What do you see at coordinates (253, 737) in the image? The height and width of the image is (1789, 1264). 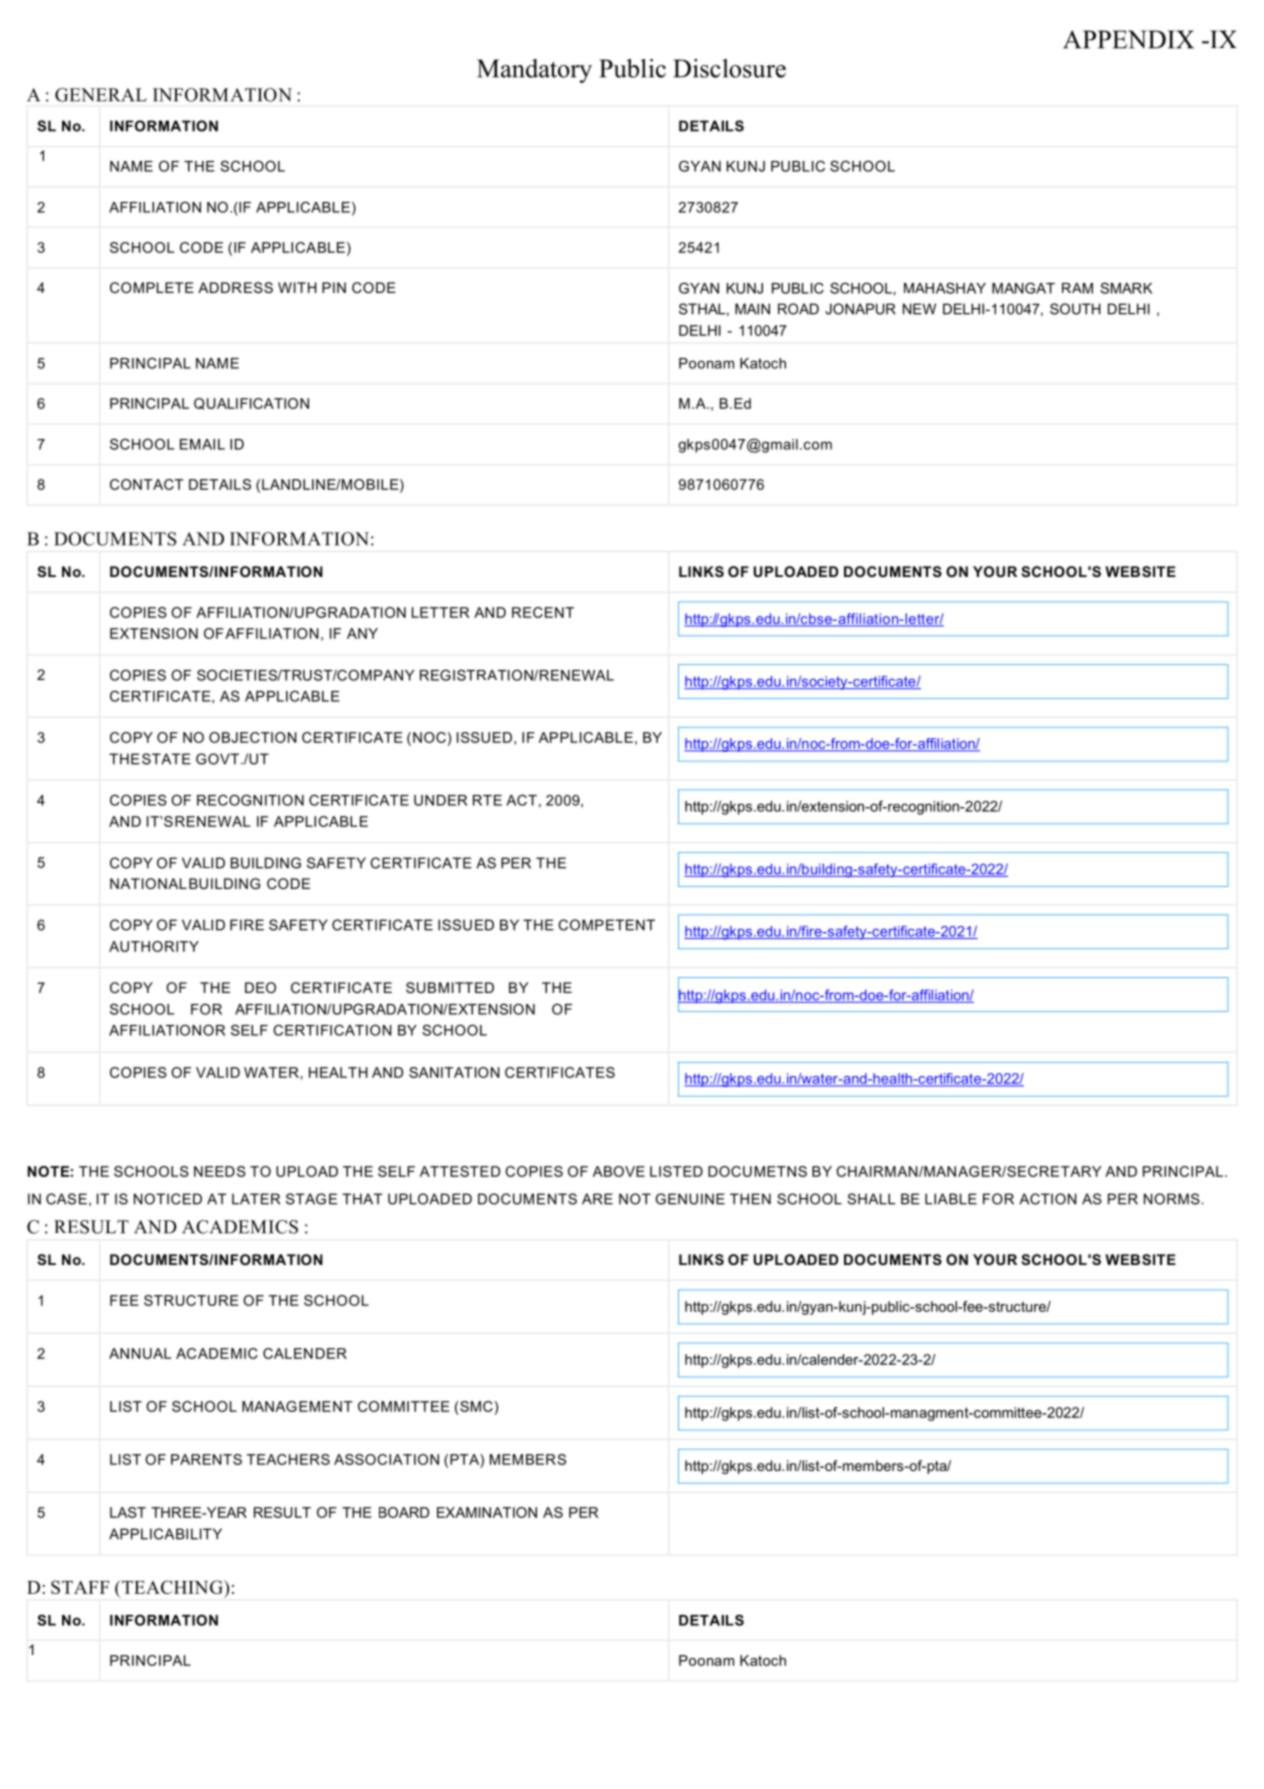 I see `OBJECTION` at bounding box center [253, 737].
